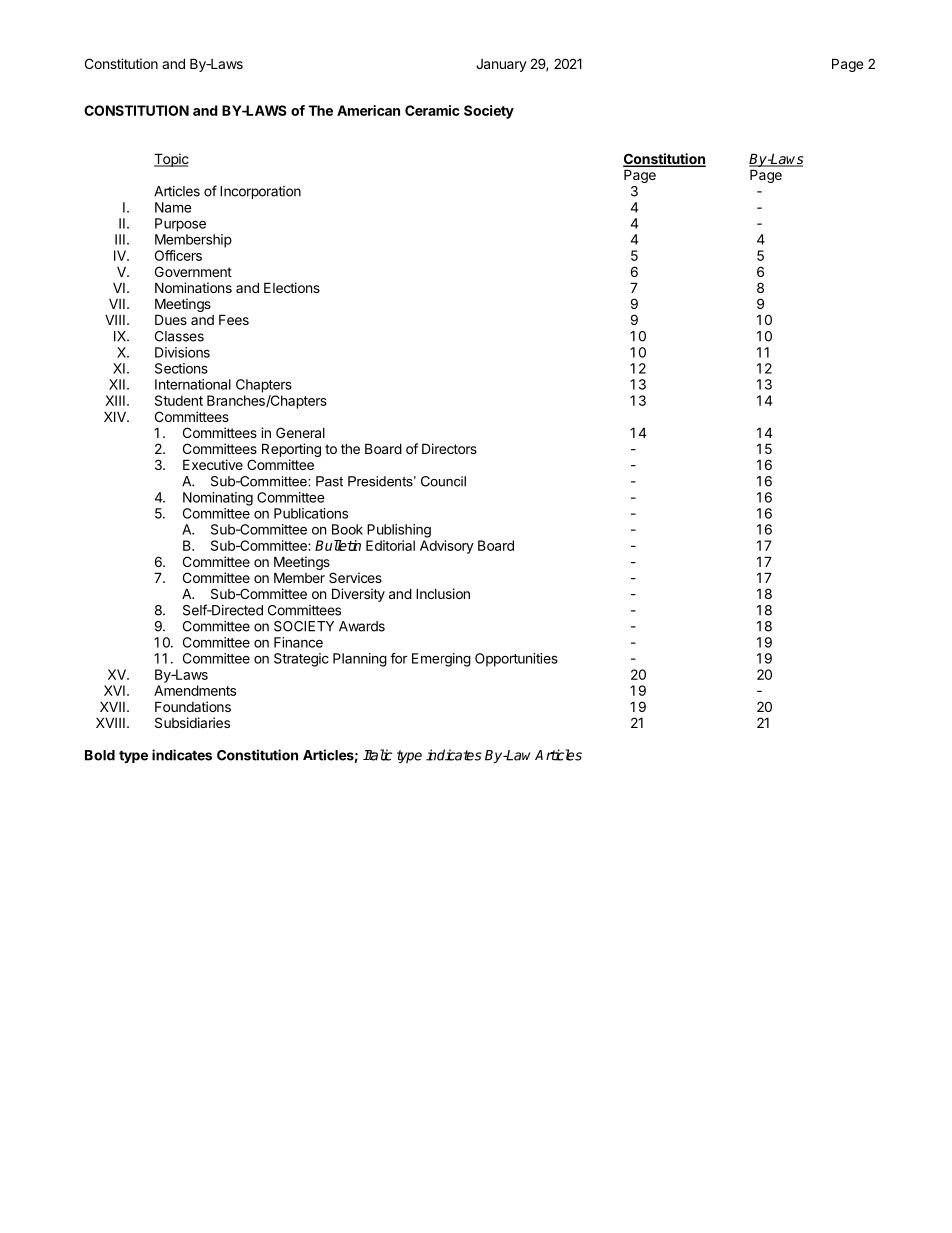  What do you see at coordinates (368, 110) in the screenshot?
I see `American` at bounding box center [368, 110].
